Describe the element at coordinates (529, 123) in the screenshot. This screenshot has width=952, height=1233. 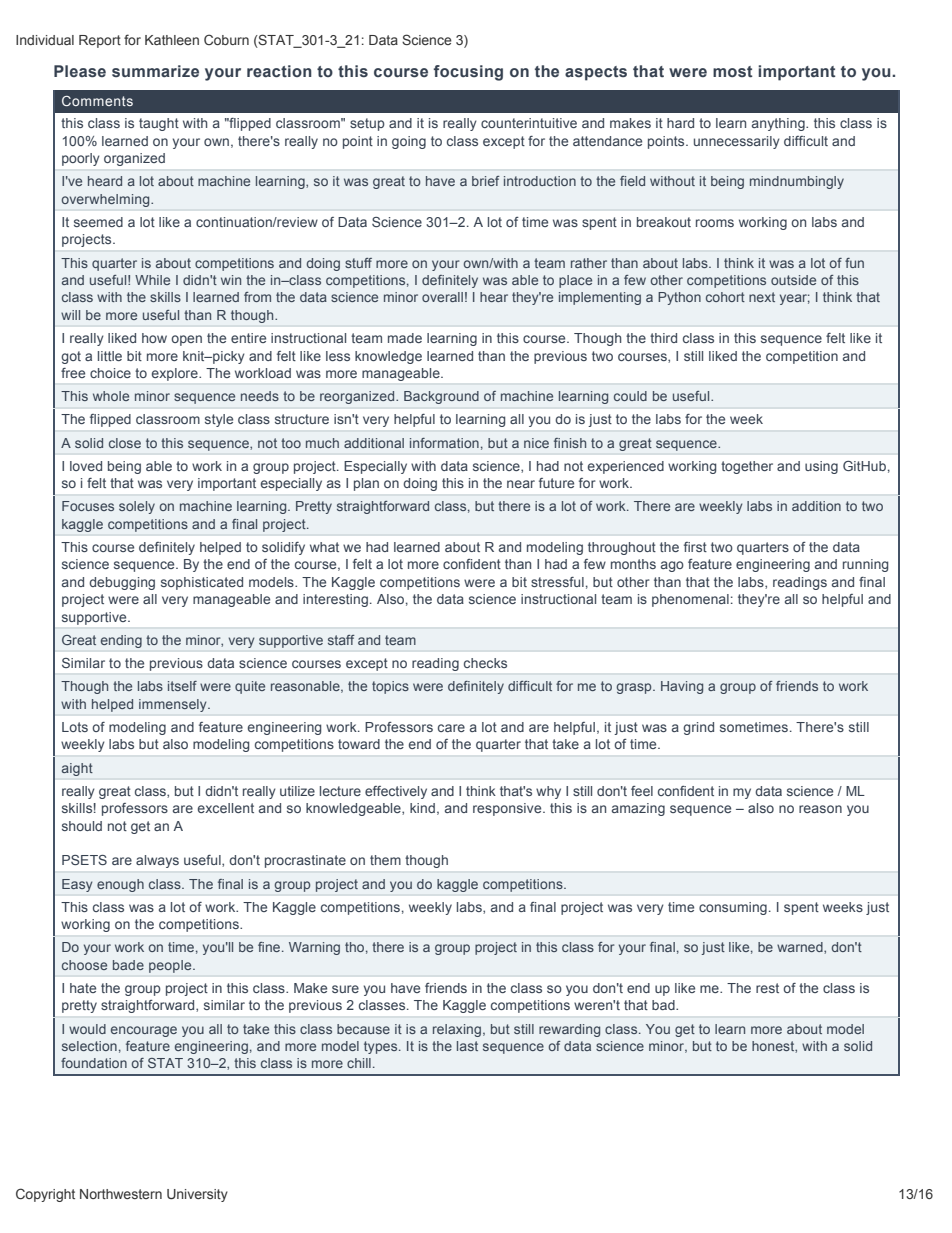
I see `counterintuitive` at that location.
